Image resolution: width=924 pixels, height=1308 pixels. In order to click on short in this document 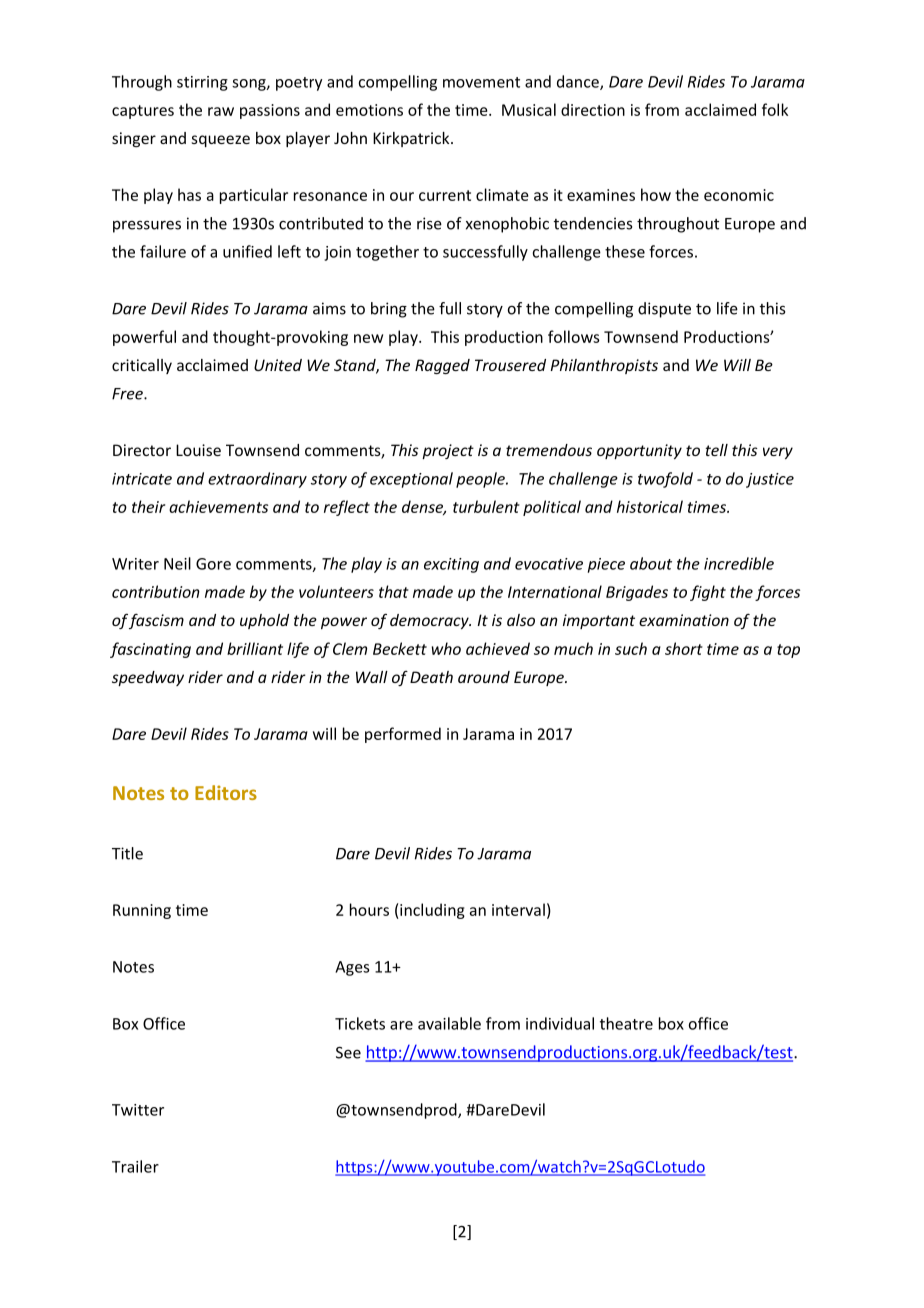, I will do `click(684, 648)`.
